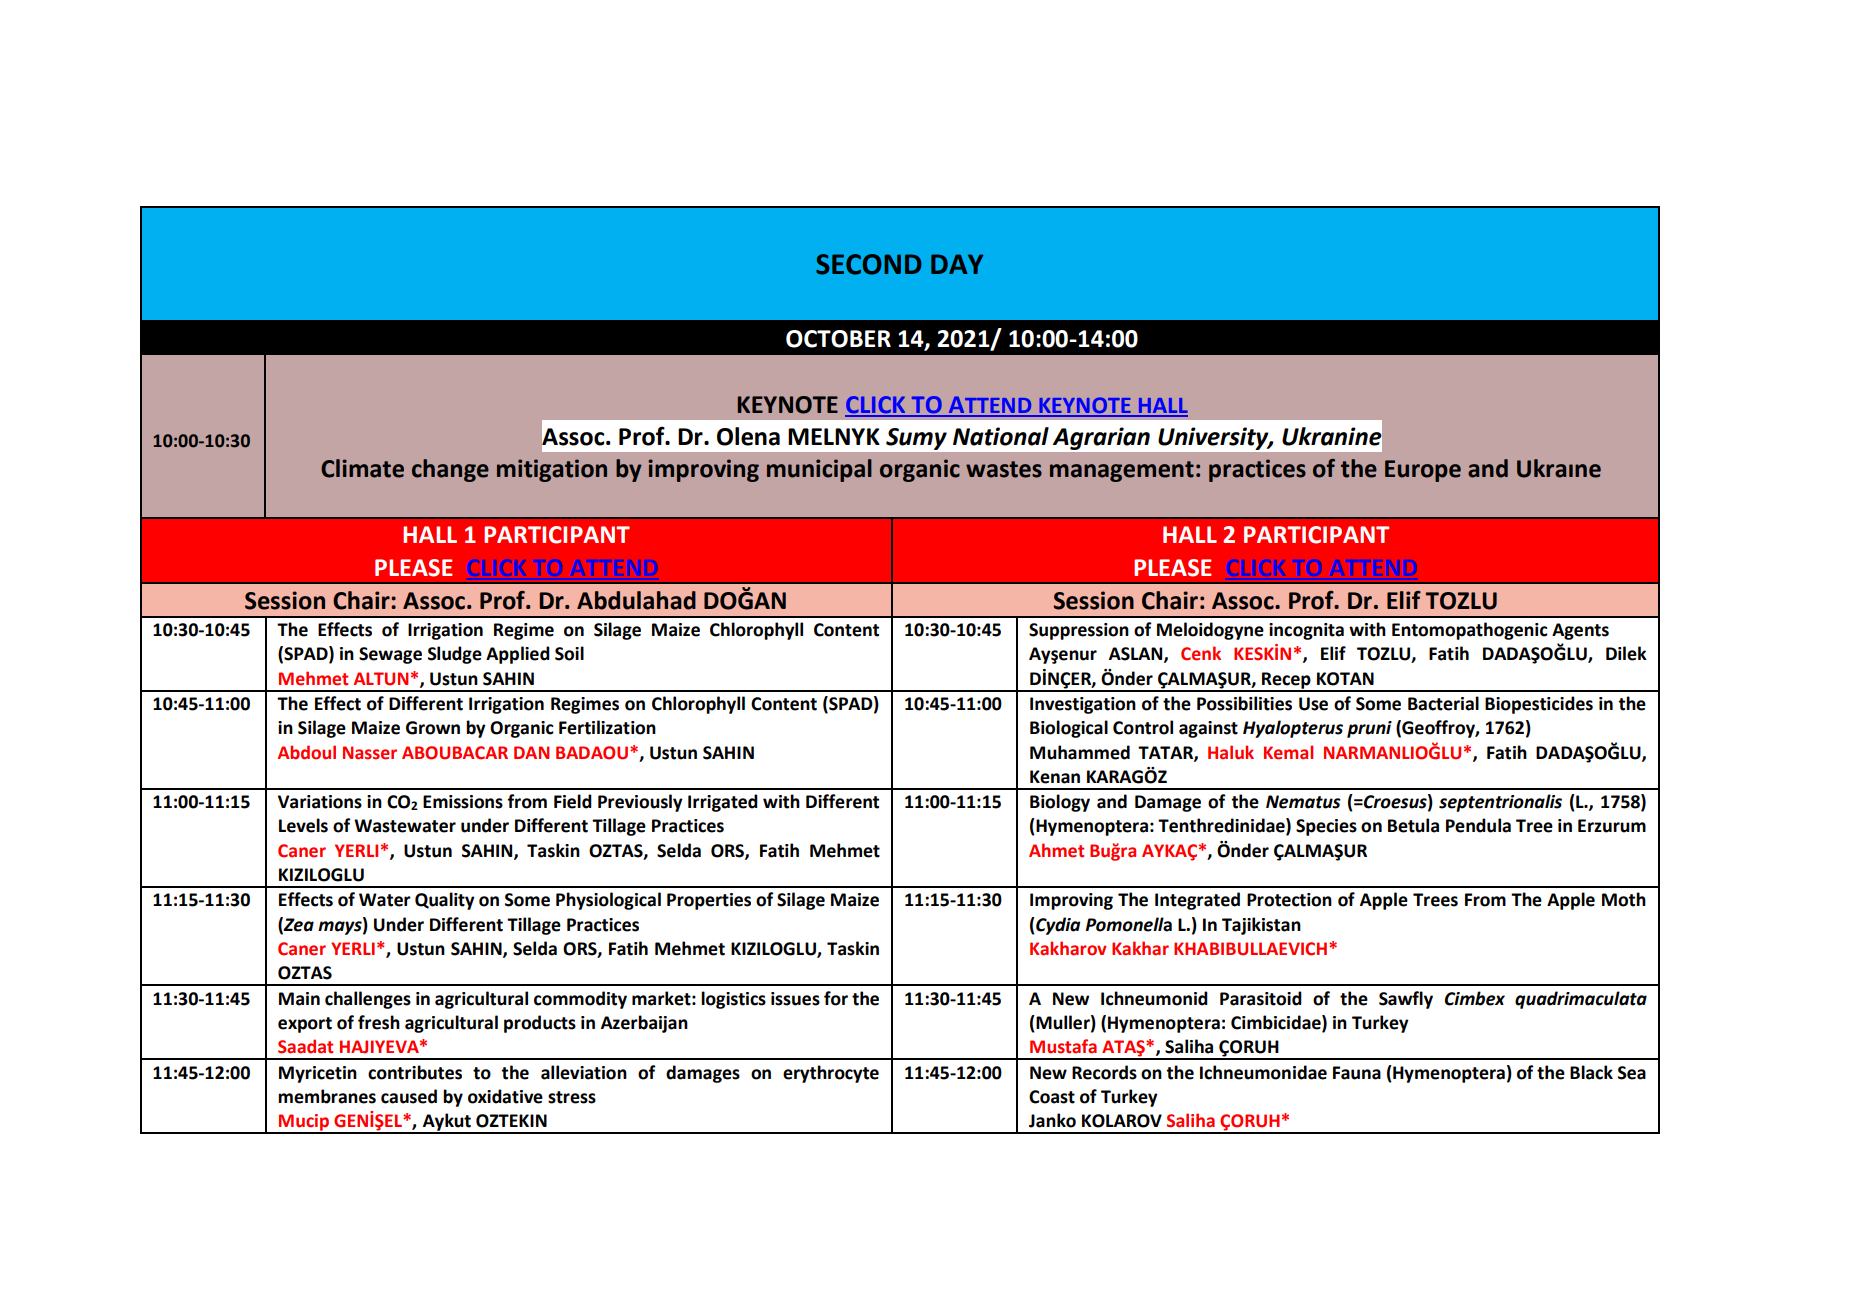 This screenshot has width=1859, height=1315. What do you see at coordinates (1624, 899) in the screenshot?
I see `Moth` at bounding box center [1624, 899].
